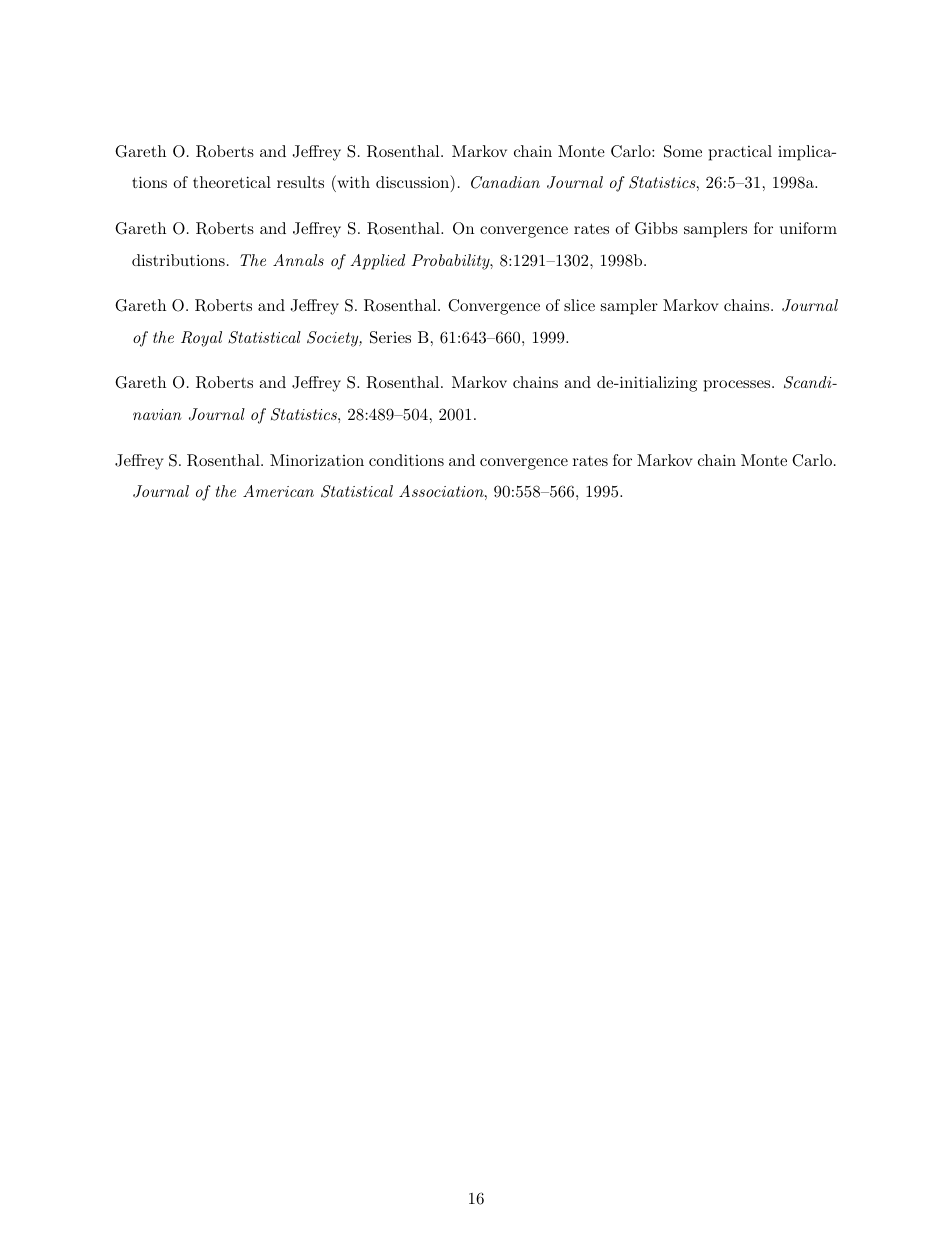  Describe the element at coordinates (278, 491) in the screenshot. I see `American` at that location.
